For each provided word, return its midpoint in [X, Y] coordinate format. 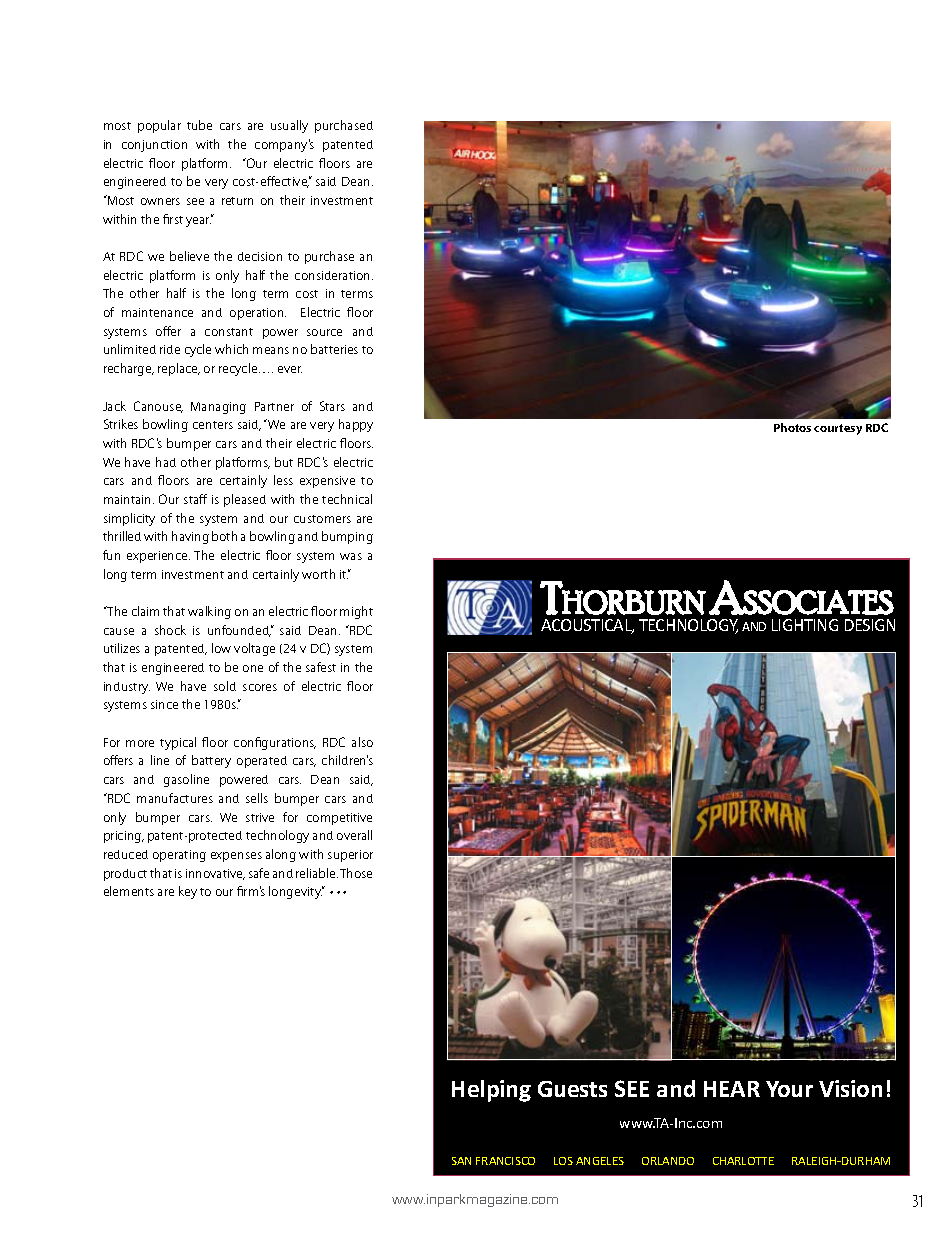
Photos [792, 427]
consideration [334, 275]
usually [289, 126]
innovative [215, 874]
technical [347, 499]
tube [199, 125]
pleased [245, 500]
